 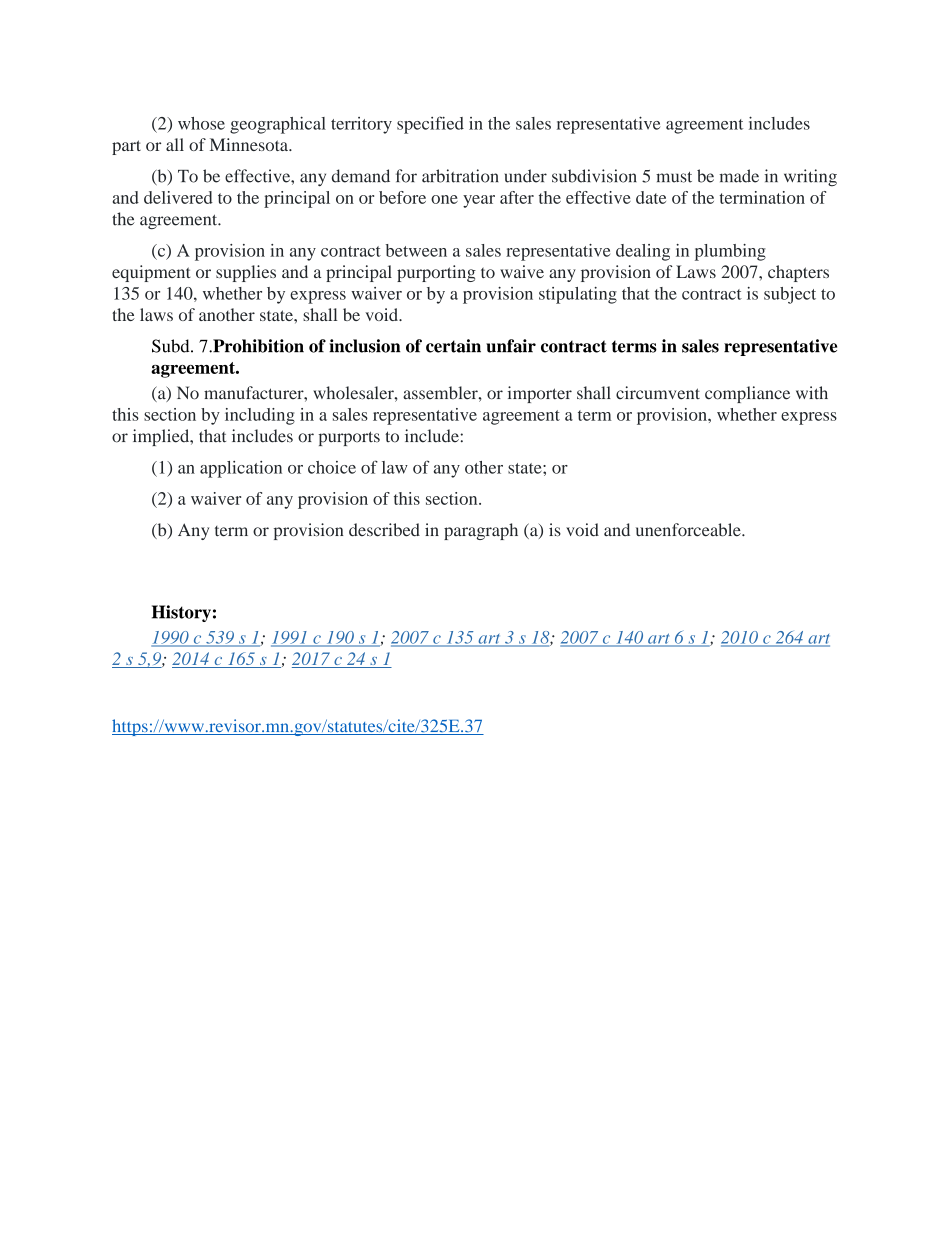 I want to click on paragraph, so click(x=481, y=531).
